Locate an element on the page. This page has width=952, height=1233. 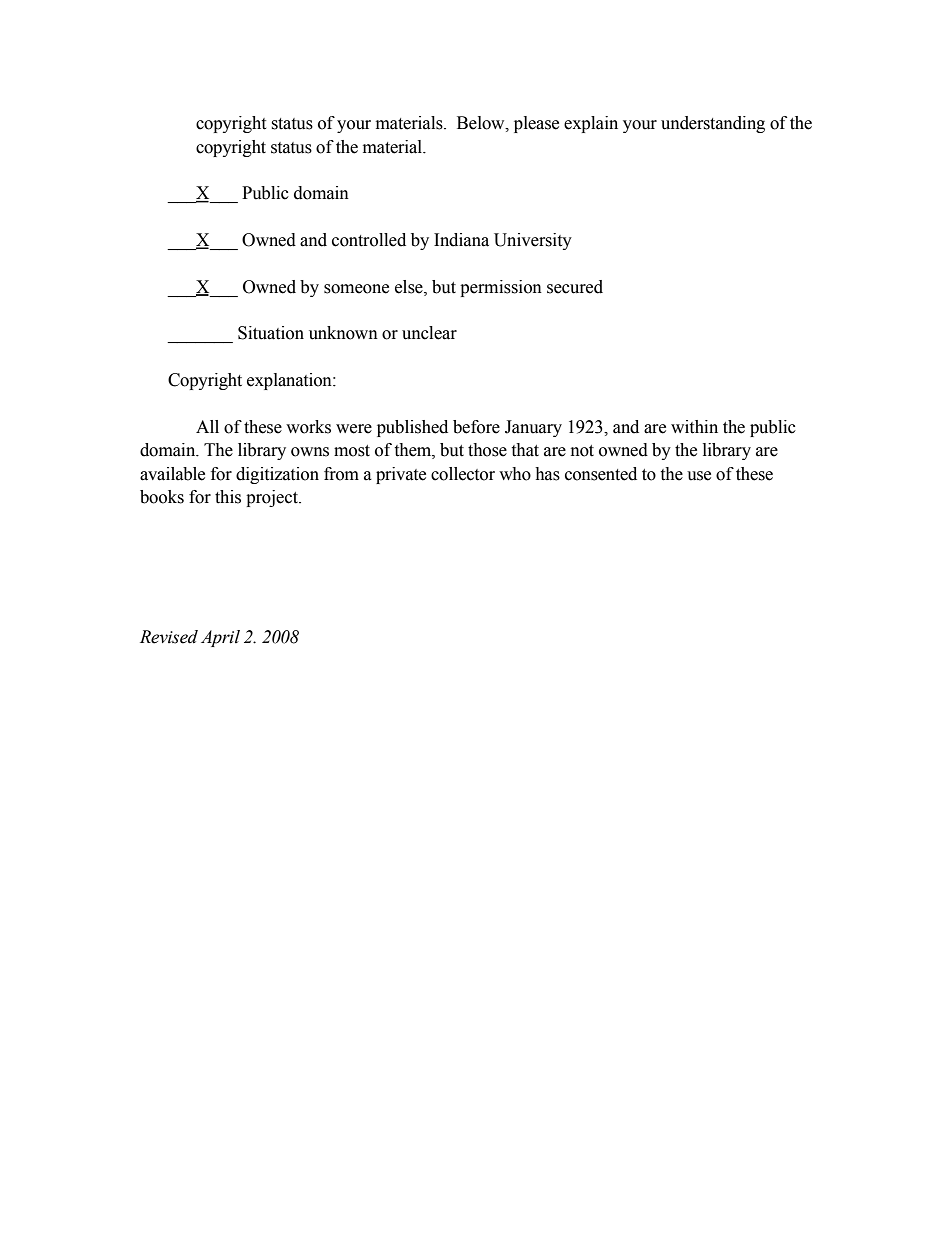
explanation is located at coordinates (290, 381).
